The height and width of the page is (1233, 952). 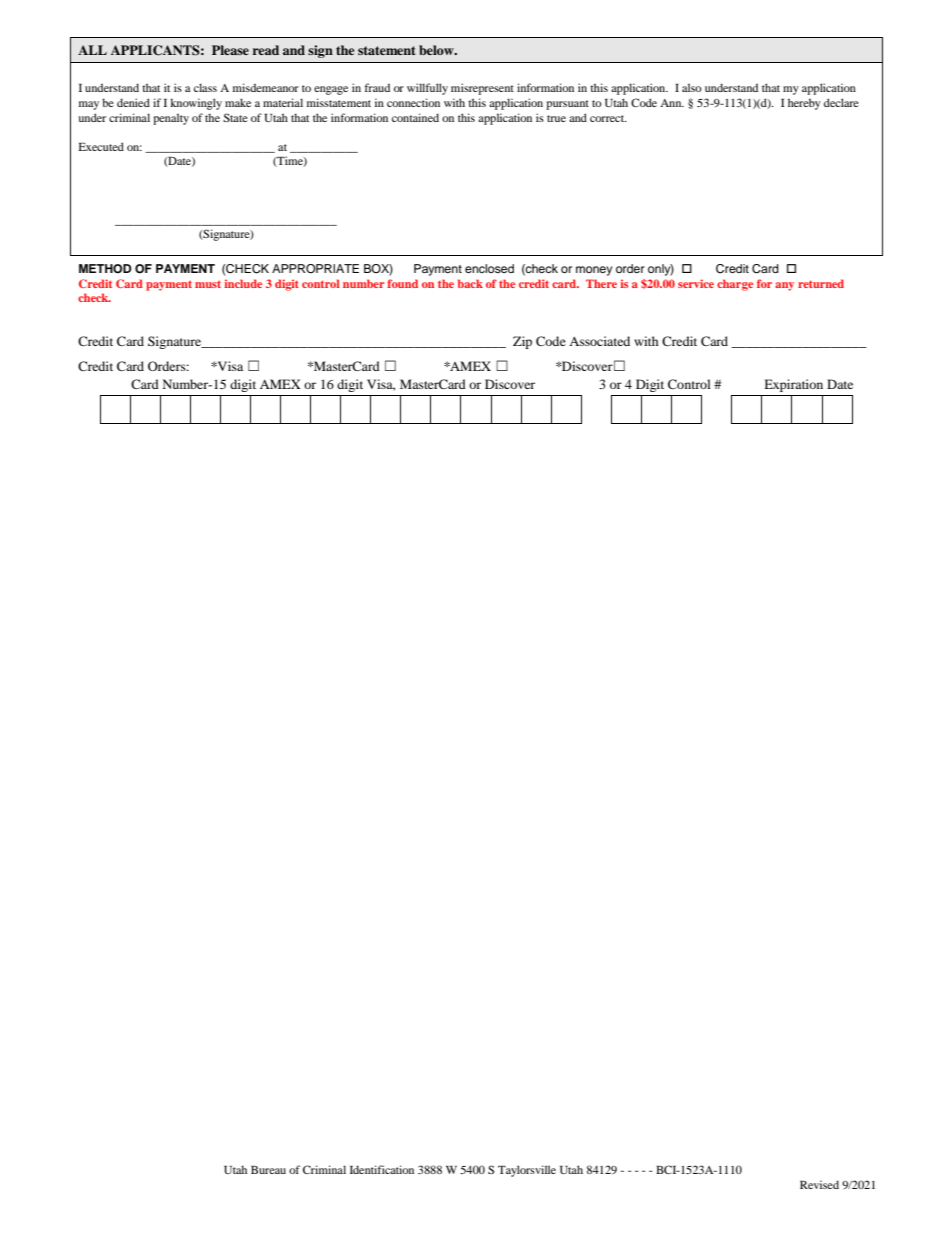 What do you see at coordinates (402, 283) in the page?
I see `found` at bounding box center [402, 283].
